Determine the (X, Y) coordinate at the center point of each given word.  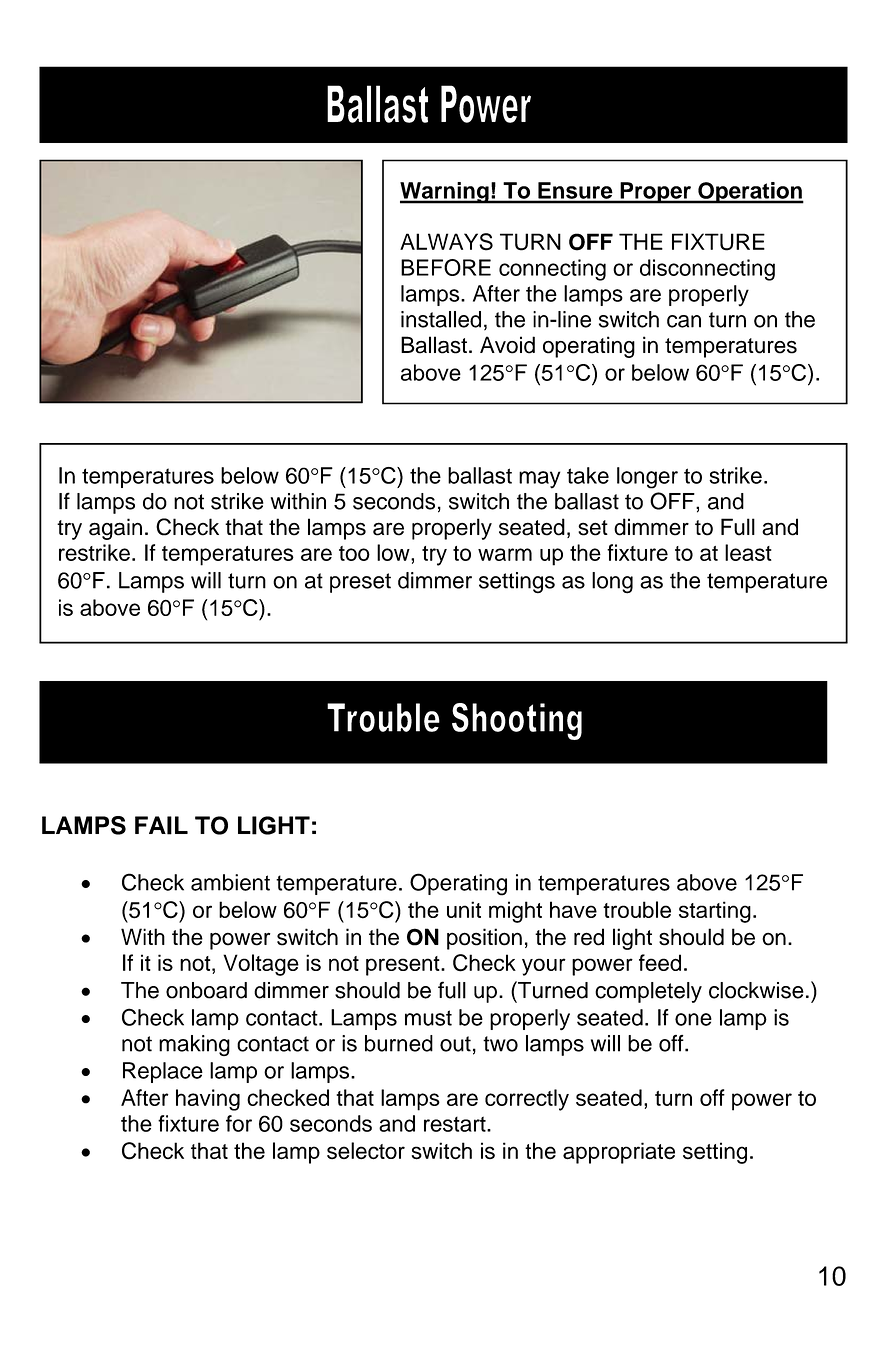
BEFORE (446, 267)
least (748, 552)
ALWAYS (446, 242)
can (684, 321)
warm (505, 554)
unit (464, 909)
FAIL (161, 825)
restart (456, 1124)
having (208, 1100)
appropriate (619, 1153)
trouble (637, 909)
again (115, 529)
